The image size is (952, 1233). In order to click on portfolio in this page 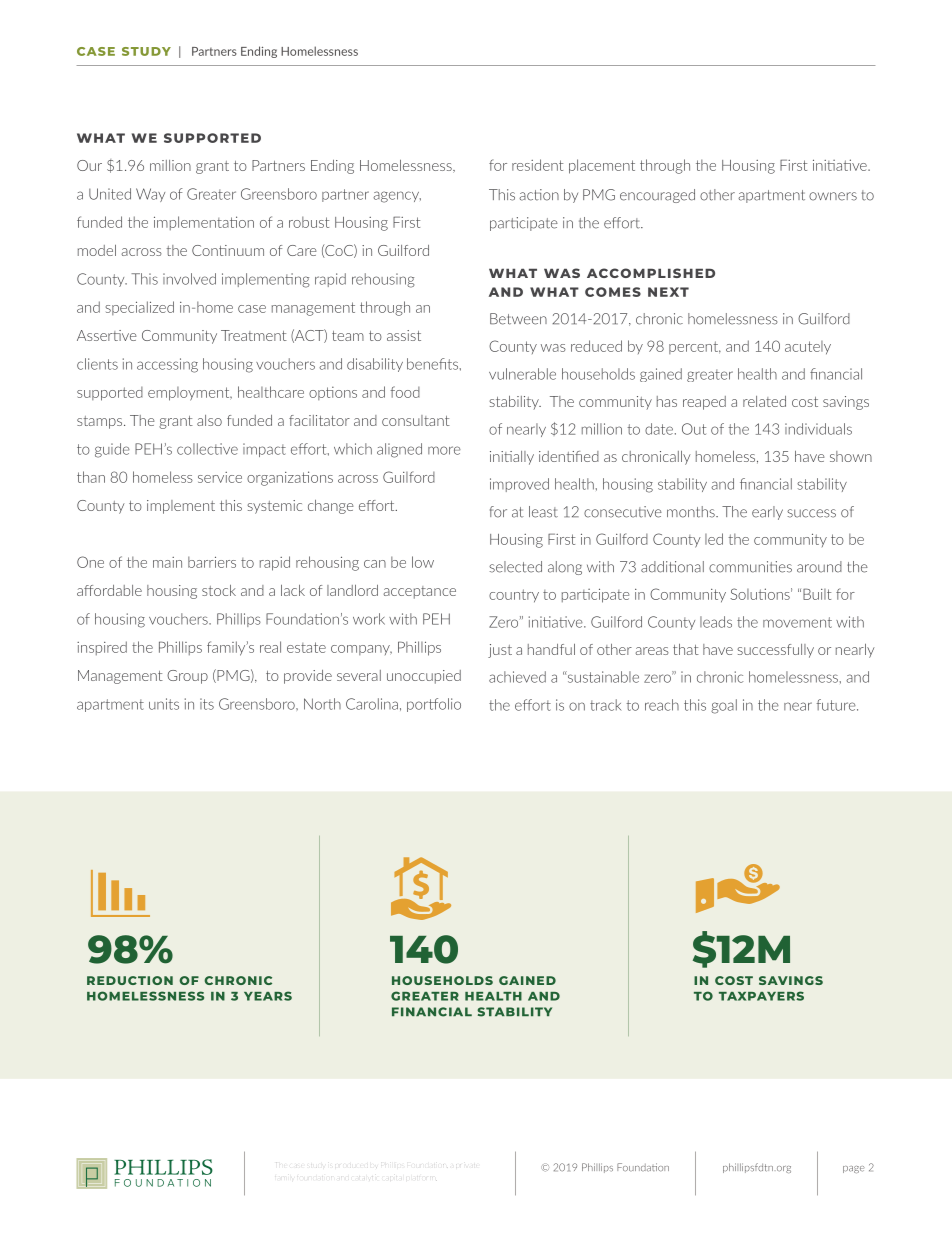, I will do `click(434, 705)`.
